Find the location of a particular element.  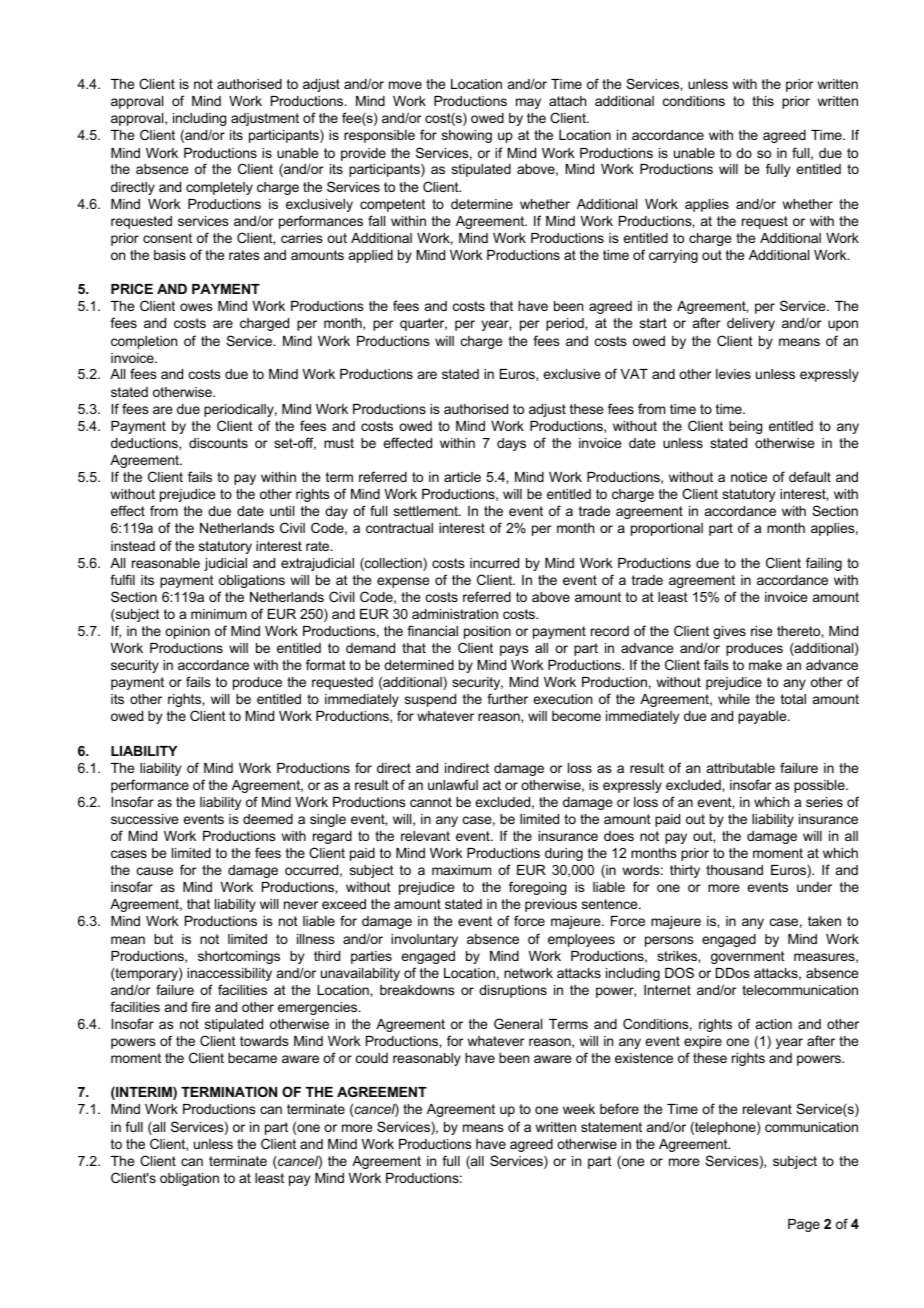

inaccessibility is located at coordinates (229, 974).
